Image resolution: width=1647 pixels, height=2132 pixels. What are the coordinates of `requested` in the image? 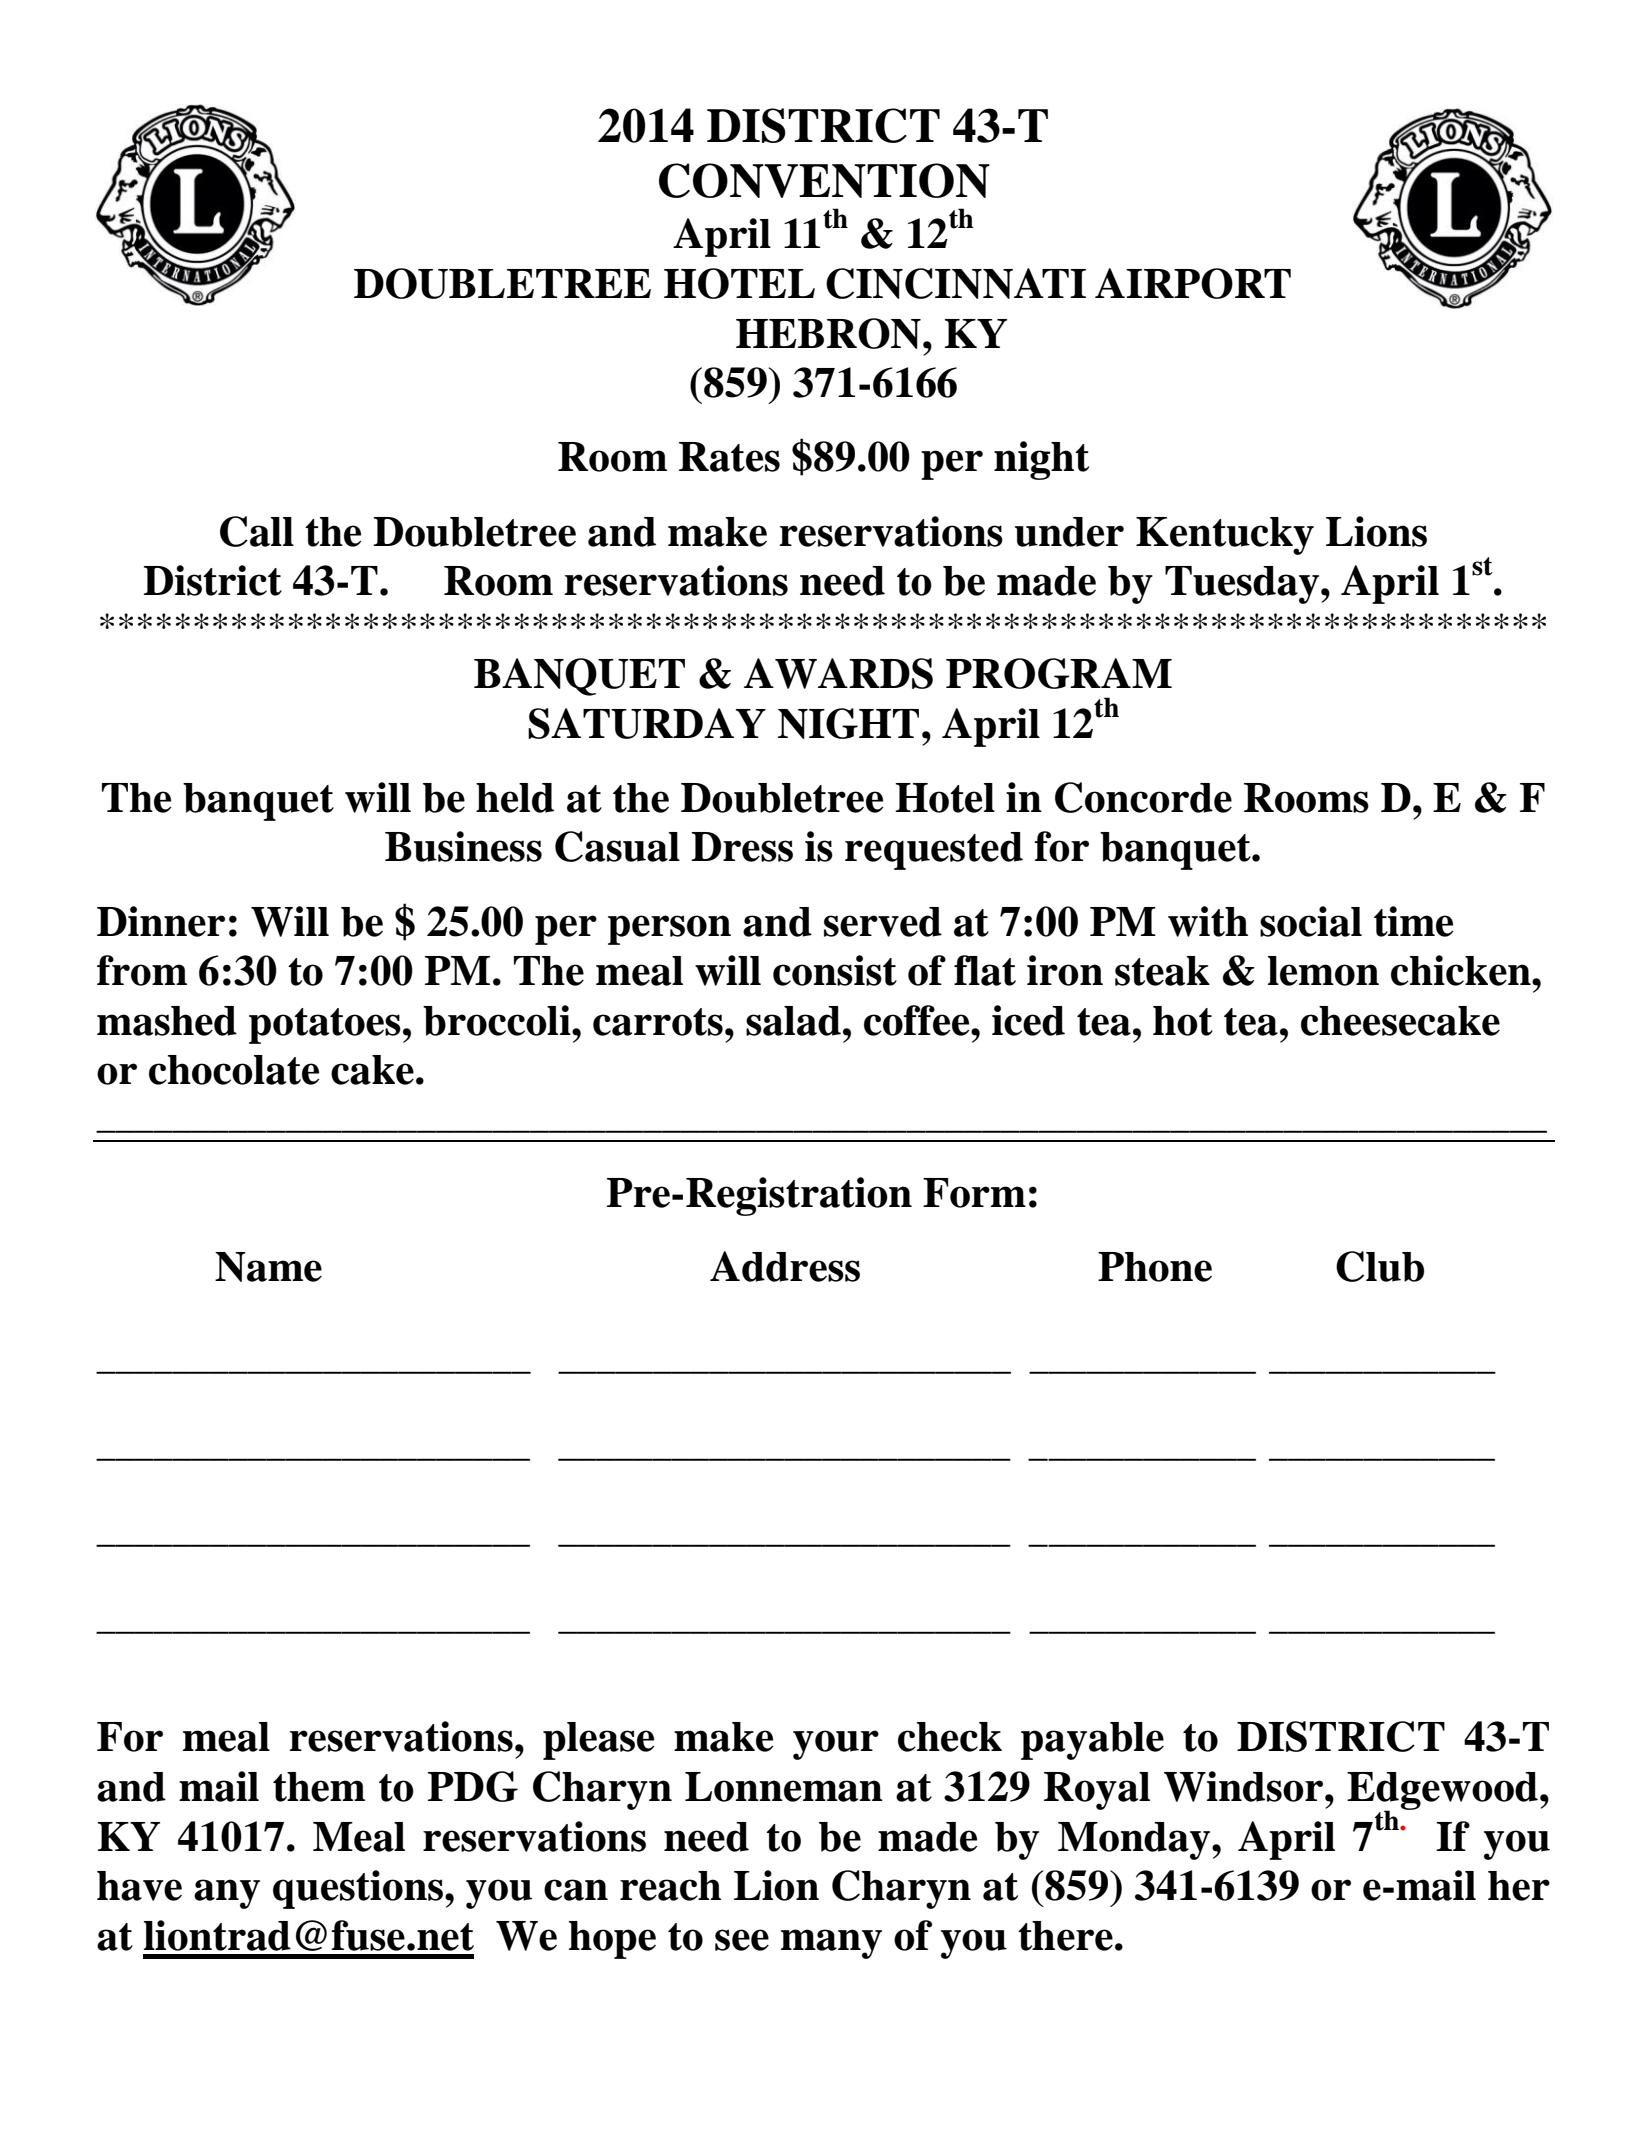 It's located at (934, 851).
